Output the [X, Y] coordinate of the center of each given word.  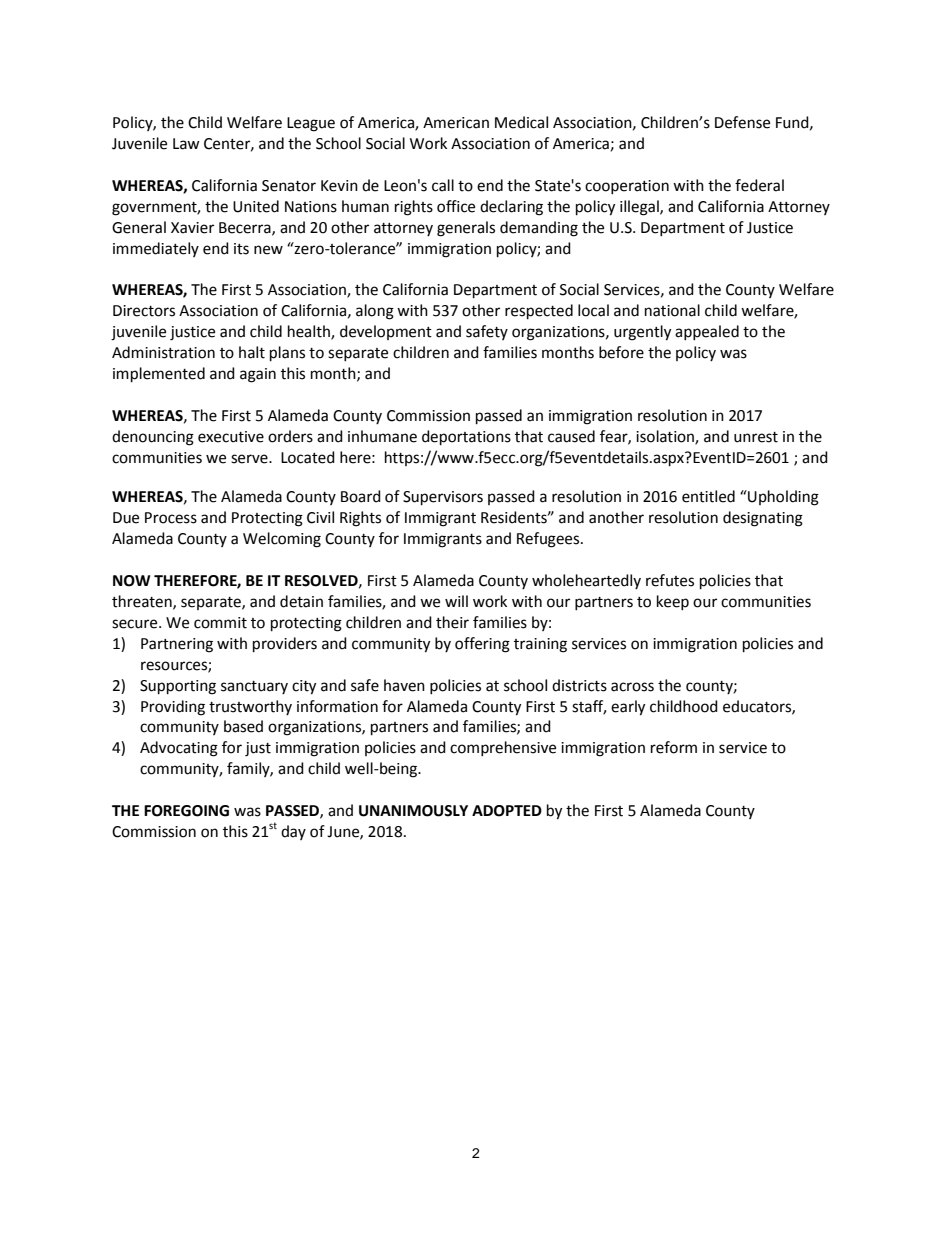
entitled [708, 496]
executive [231, 437]
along [375, 312]
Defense [742, 122]
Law [186, 144]
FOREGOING [186, 811]
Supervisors [443, 498]
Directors [144, 311]
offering [482, 645]
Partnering [177, 645]
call [443, 185]
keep [673, 602]
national [672, 310]
